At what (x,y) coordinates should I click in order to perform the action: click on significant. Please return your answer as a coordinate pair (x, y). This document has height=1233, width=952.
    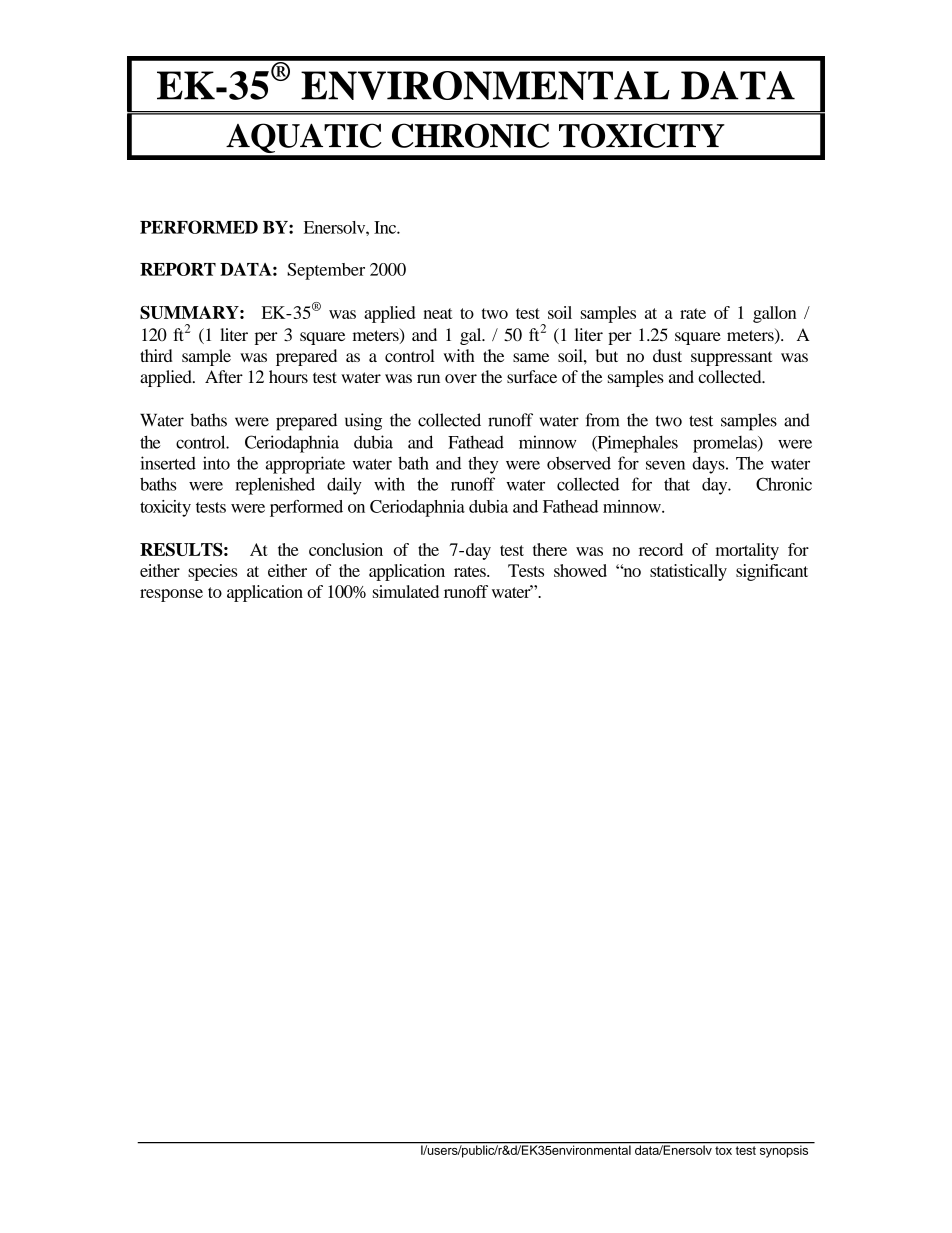
    Looking at the image, I should click on (772, 572).
